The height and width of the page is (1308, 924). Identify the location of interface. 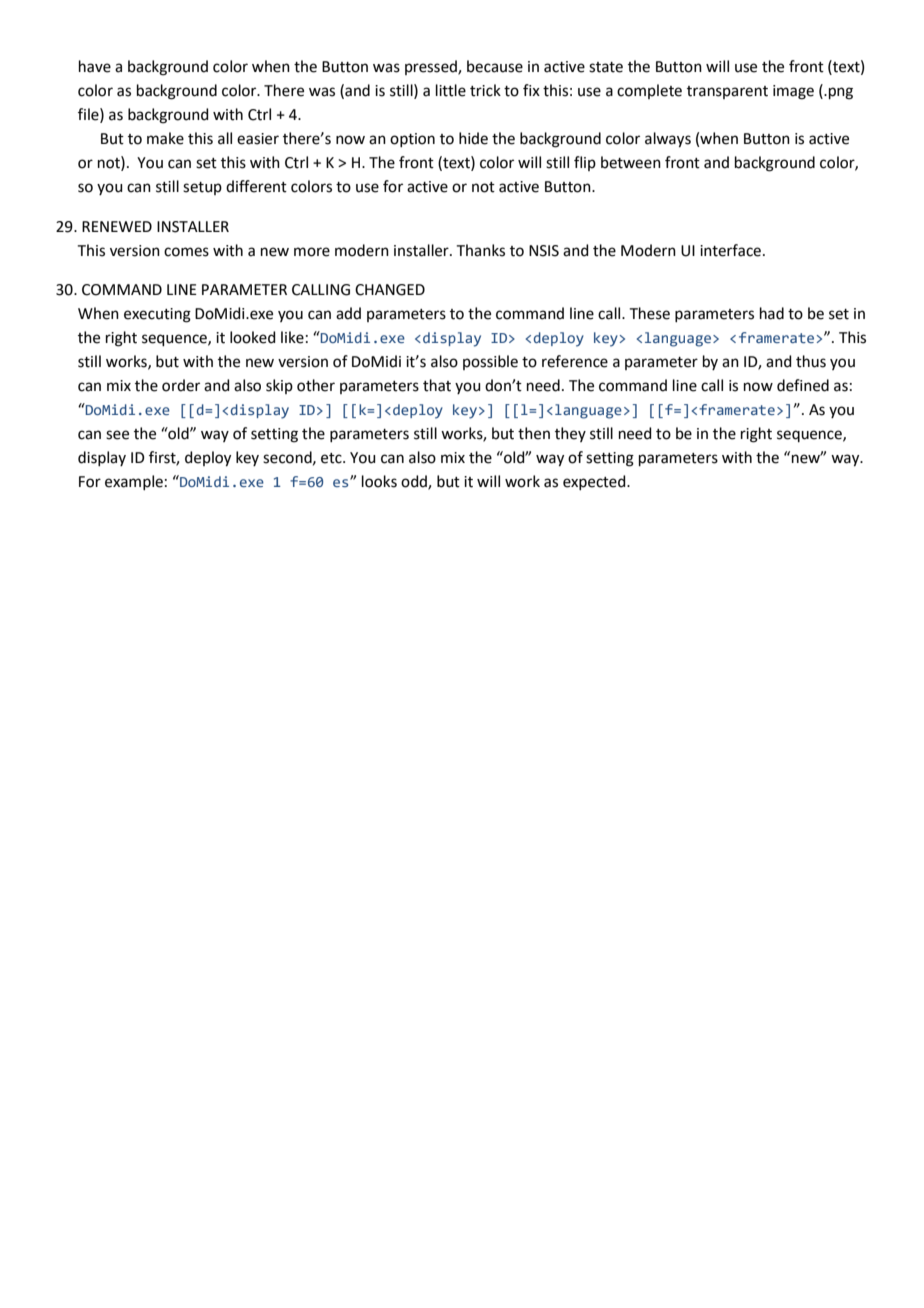
(730, 250).
